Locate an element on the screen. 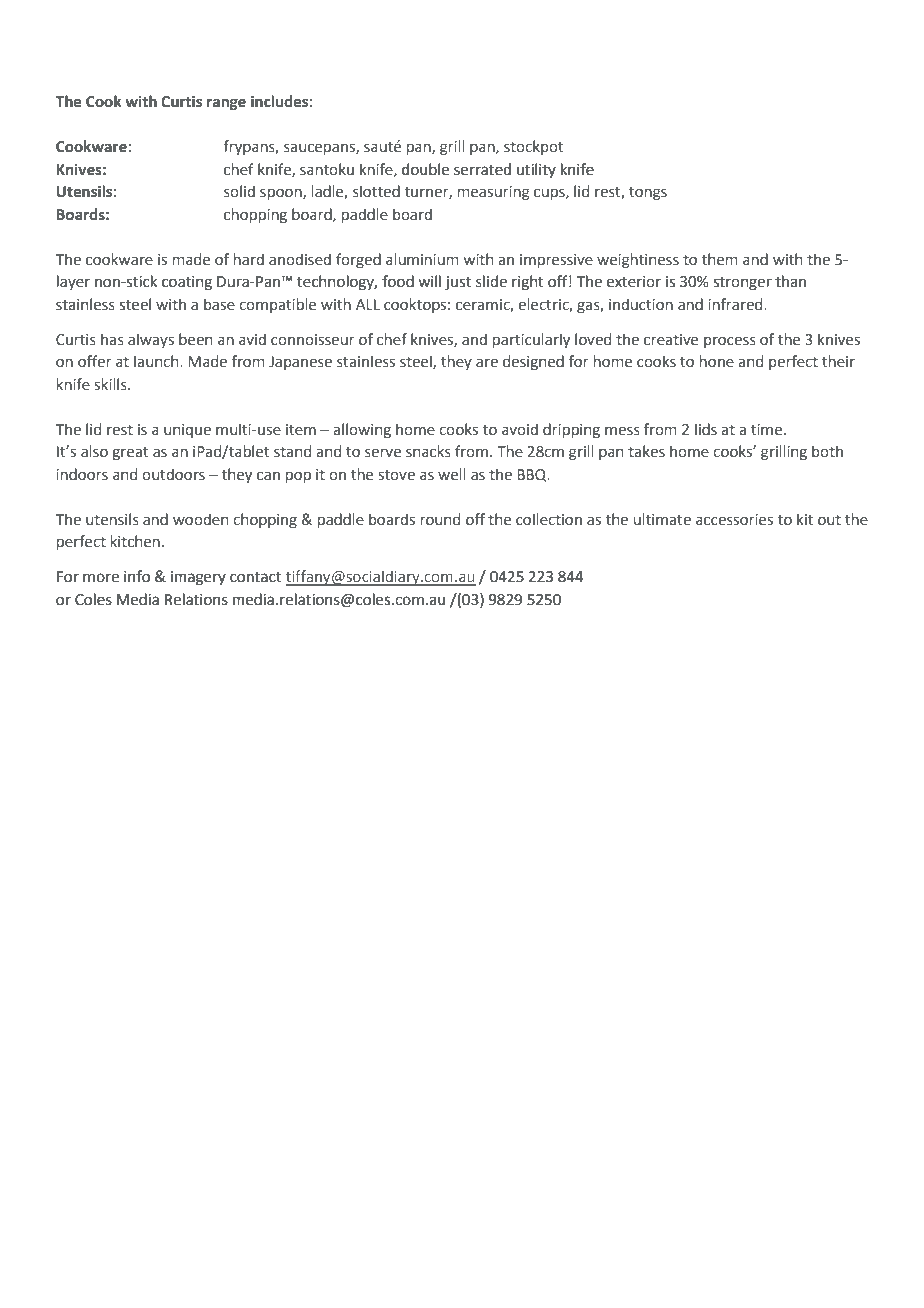  aluminium is located at coordinates (422, 259).
